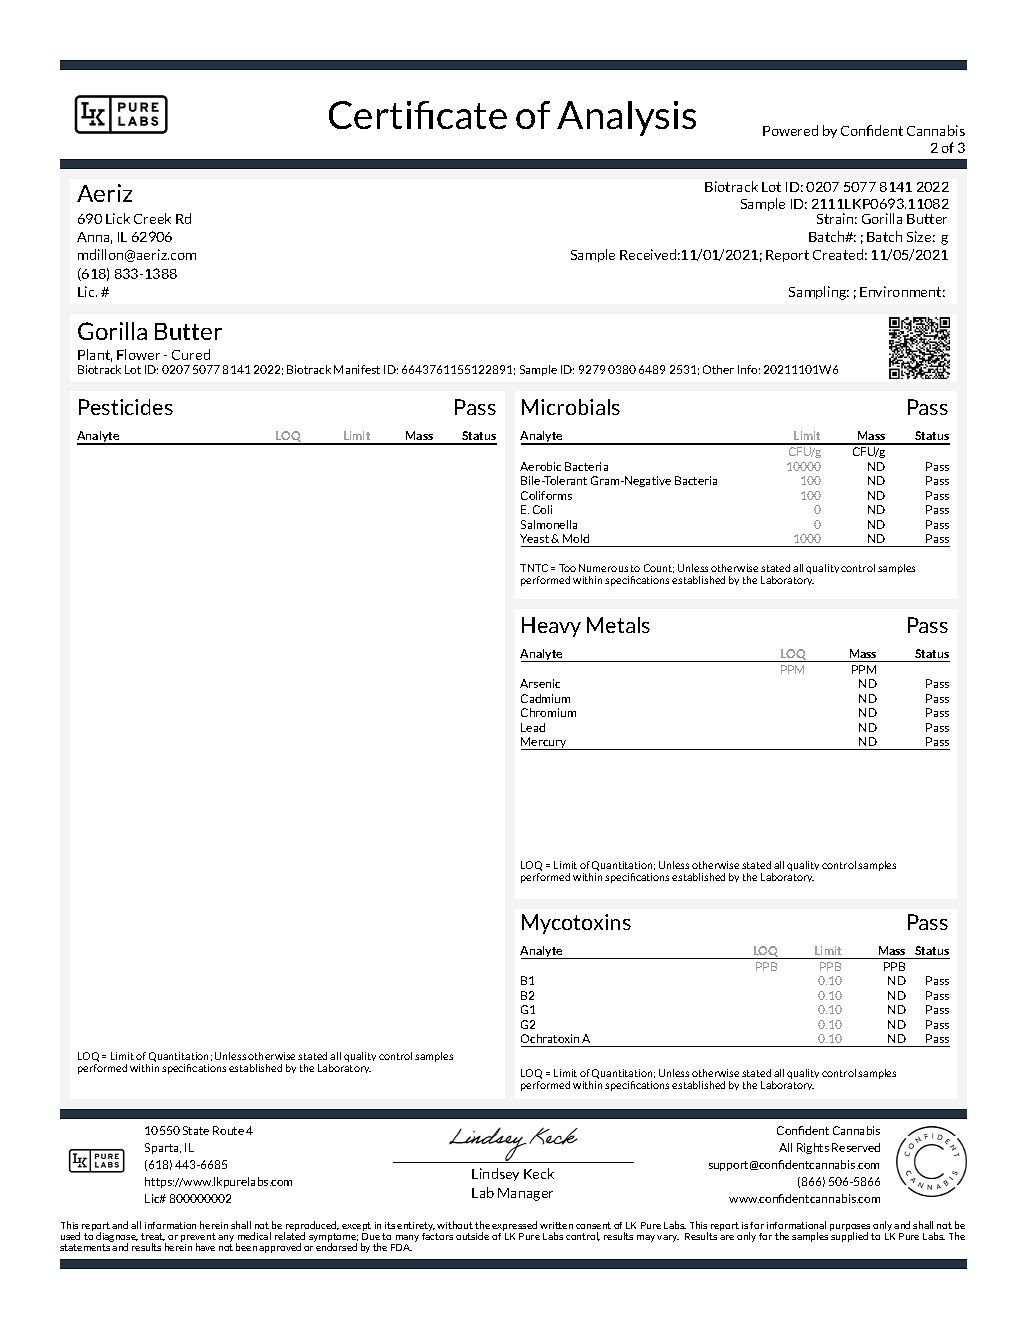  What do you see at coordinates (790, 130) in the document?
I see `Powered` at bounding box center [790, 130].
